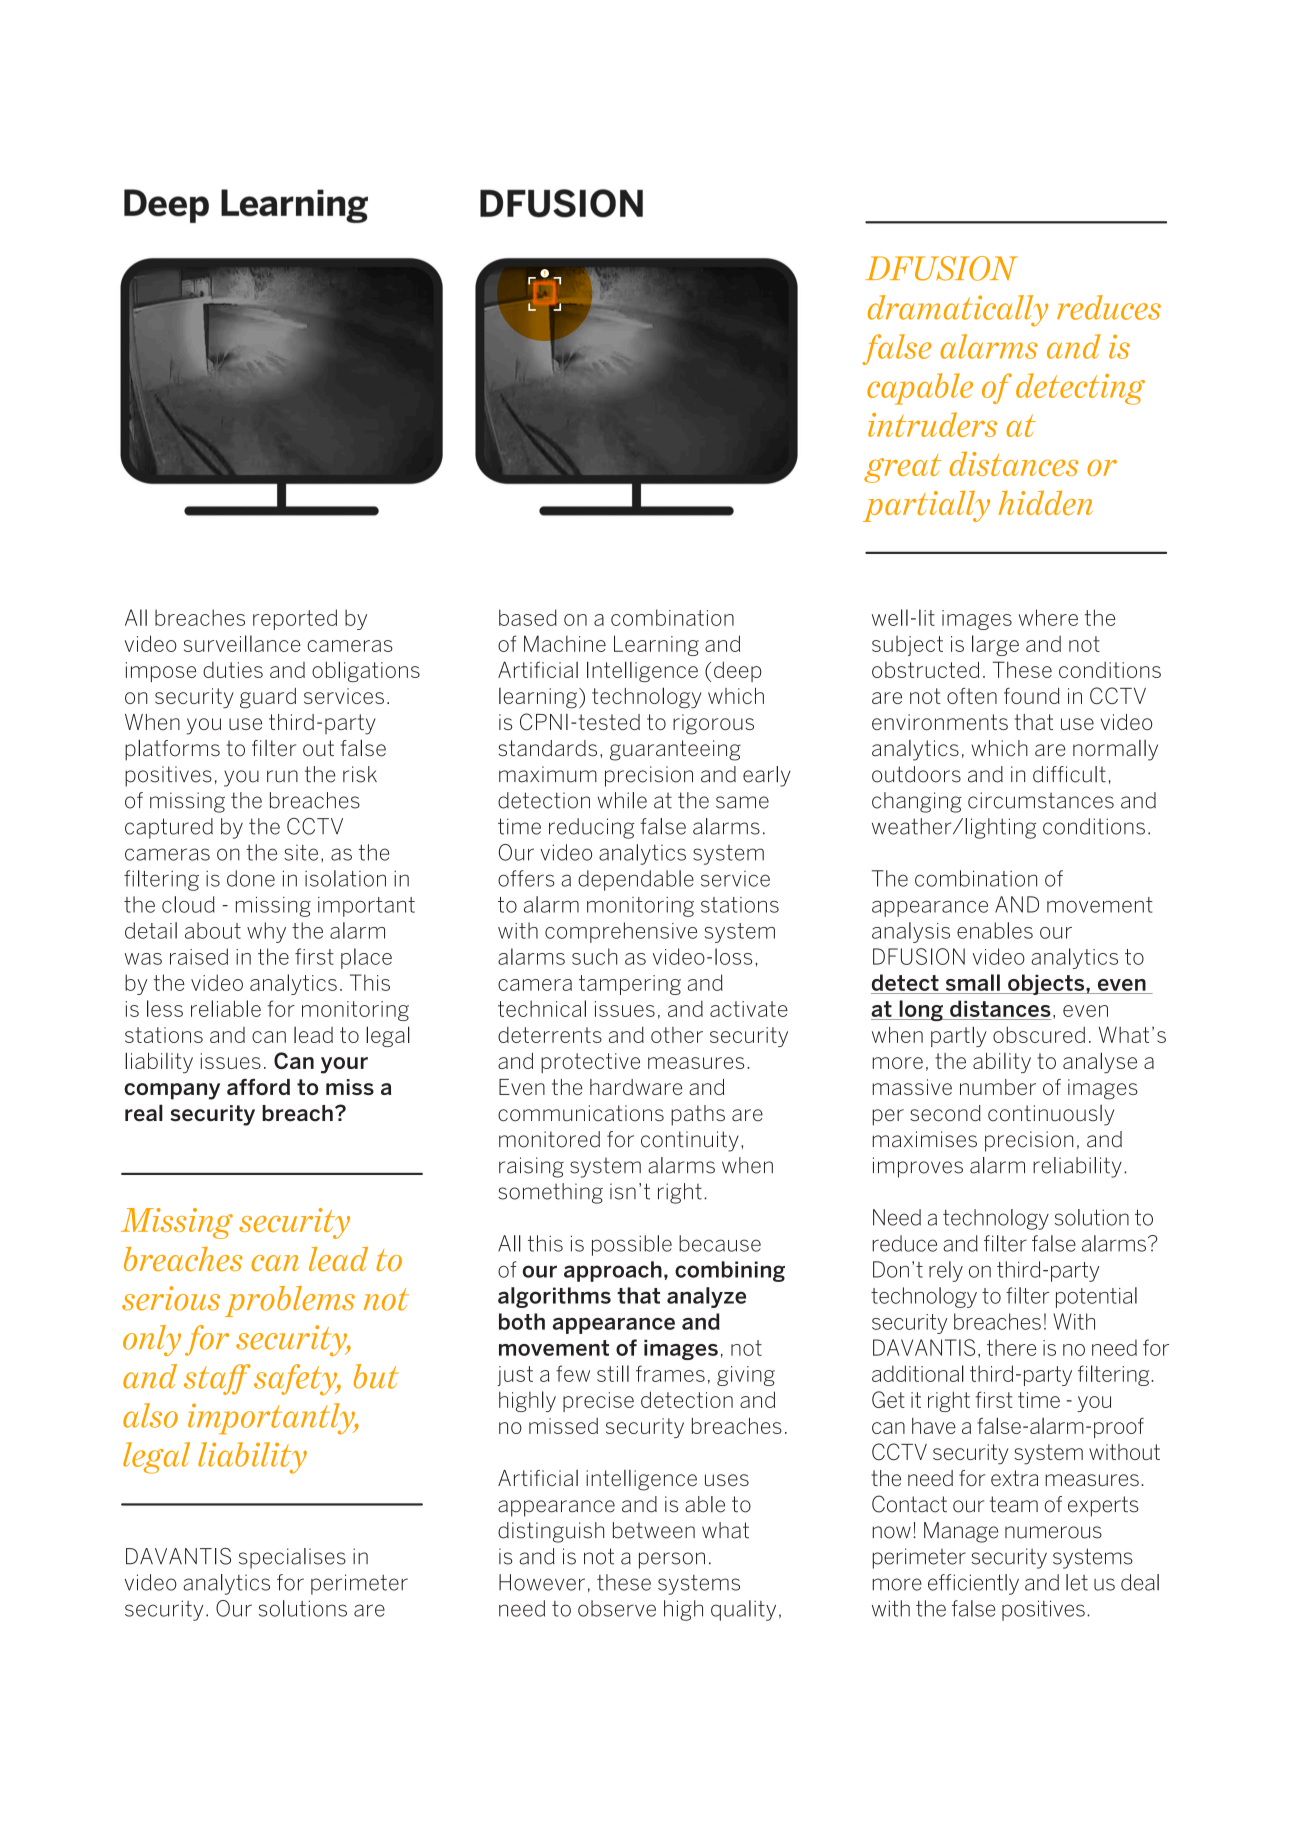 The width and height of the screenshot is (1293, 1829). I want to click on Machine, so click(565, 643).
